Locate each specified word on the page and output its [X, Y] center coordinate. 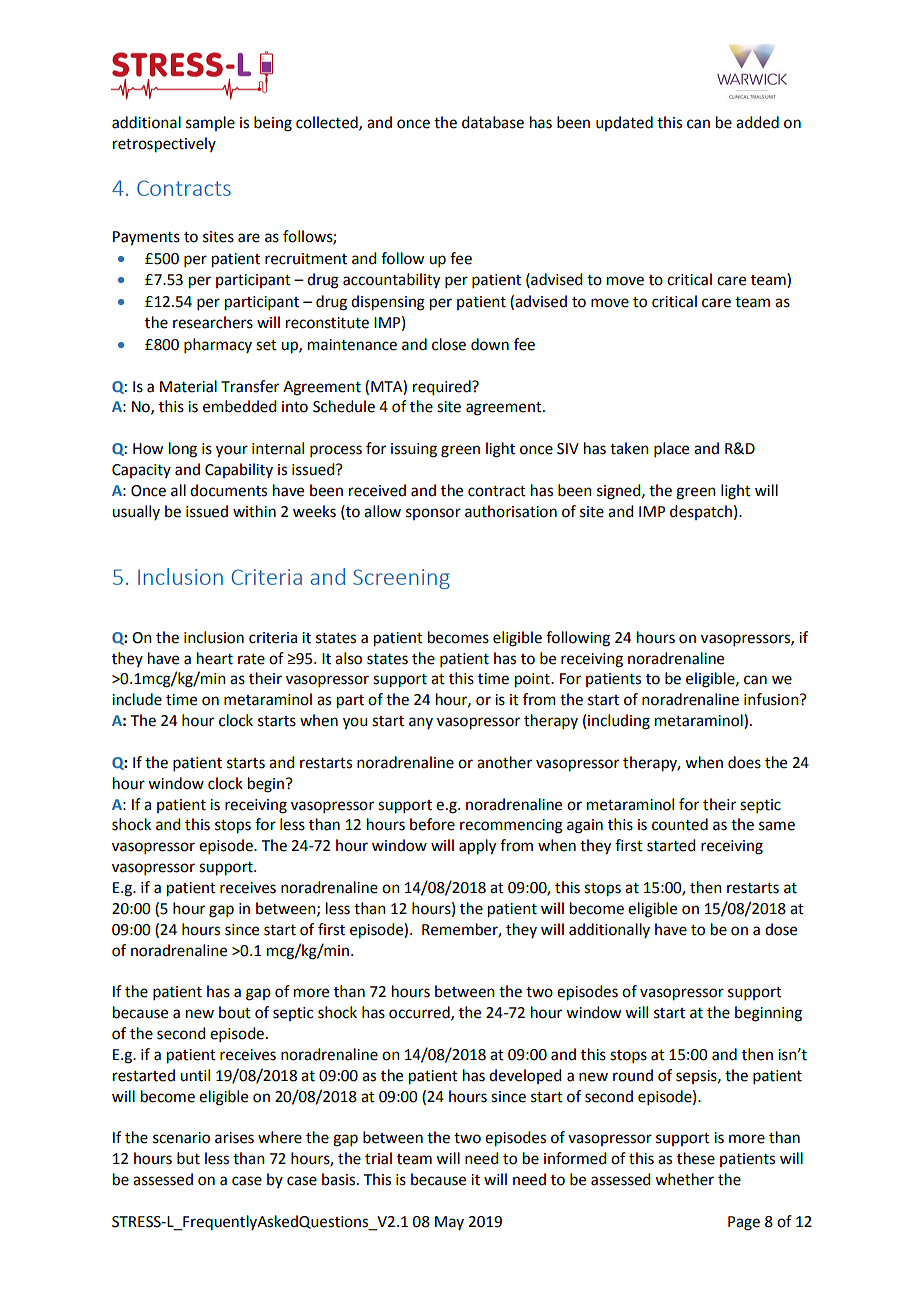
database [493, 122]
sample [210, 123]
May [449, 1223]
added [757, 122]
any [421, 723]
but [188, 1158]
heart [215, 658]
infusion [772, 699]
